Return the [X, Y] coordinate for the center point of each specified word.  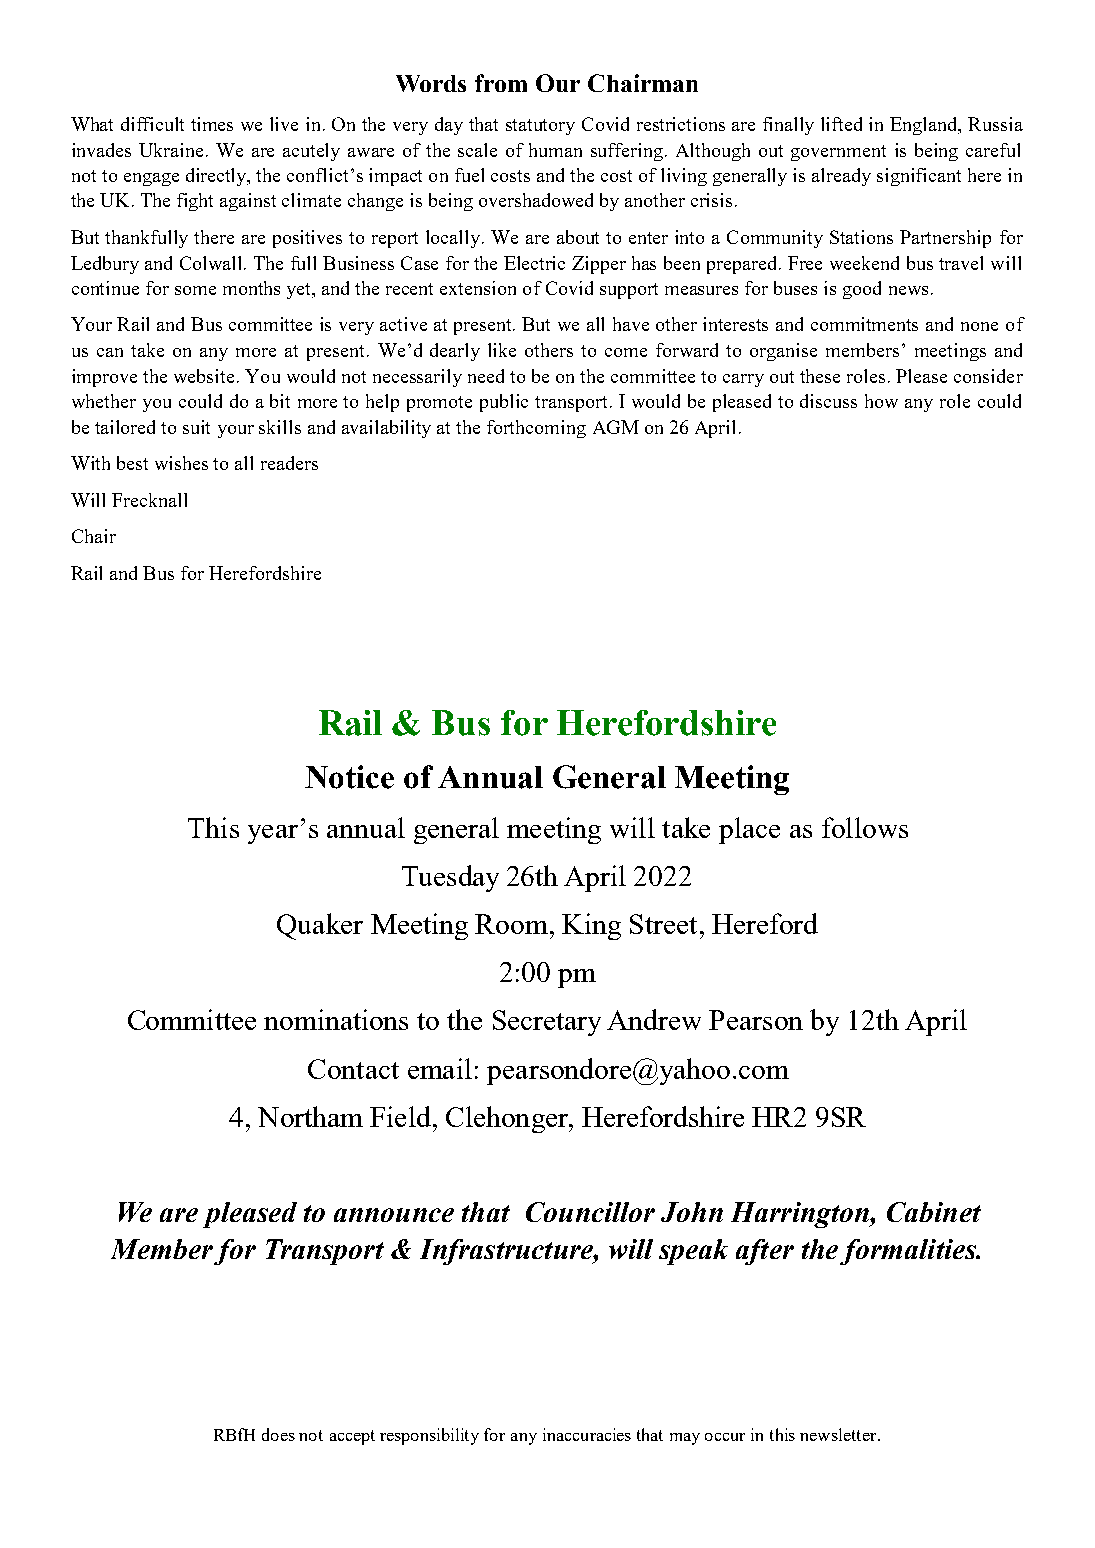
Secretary [547, 1023]
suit [196, 427]
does [278, 1434]
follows [865, 827]
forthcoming [536, 429]
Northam [310, 1116]
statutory [540, 127]
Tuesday [450, 878]
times [212, 124]
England [925, 126]
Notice [349, 777]
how [881, 401]
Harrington [801, 1215]
